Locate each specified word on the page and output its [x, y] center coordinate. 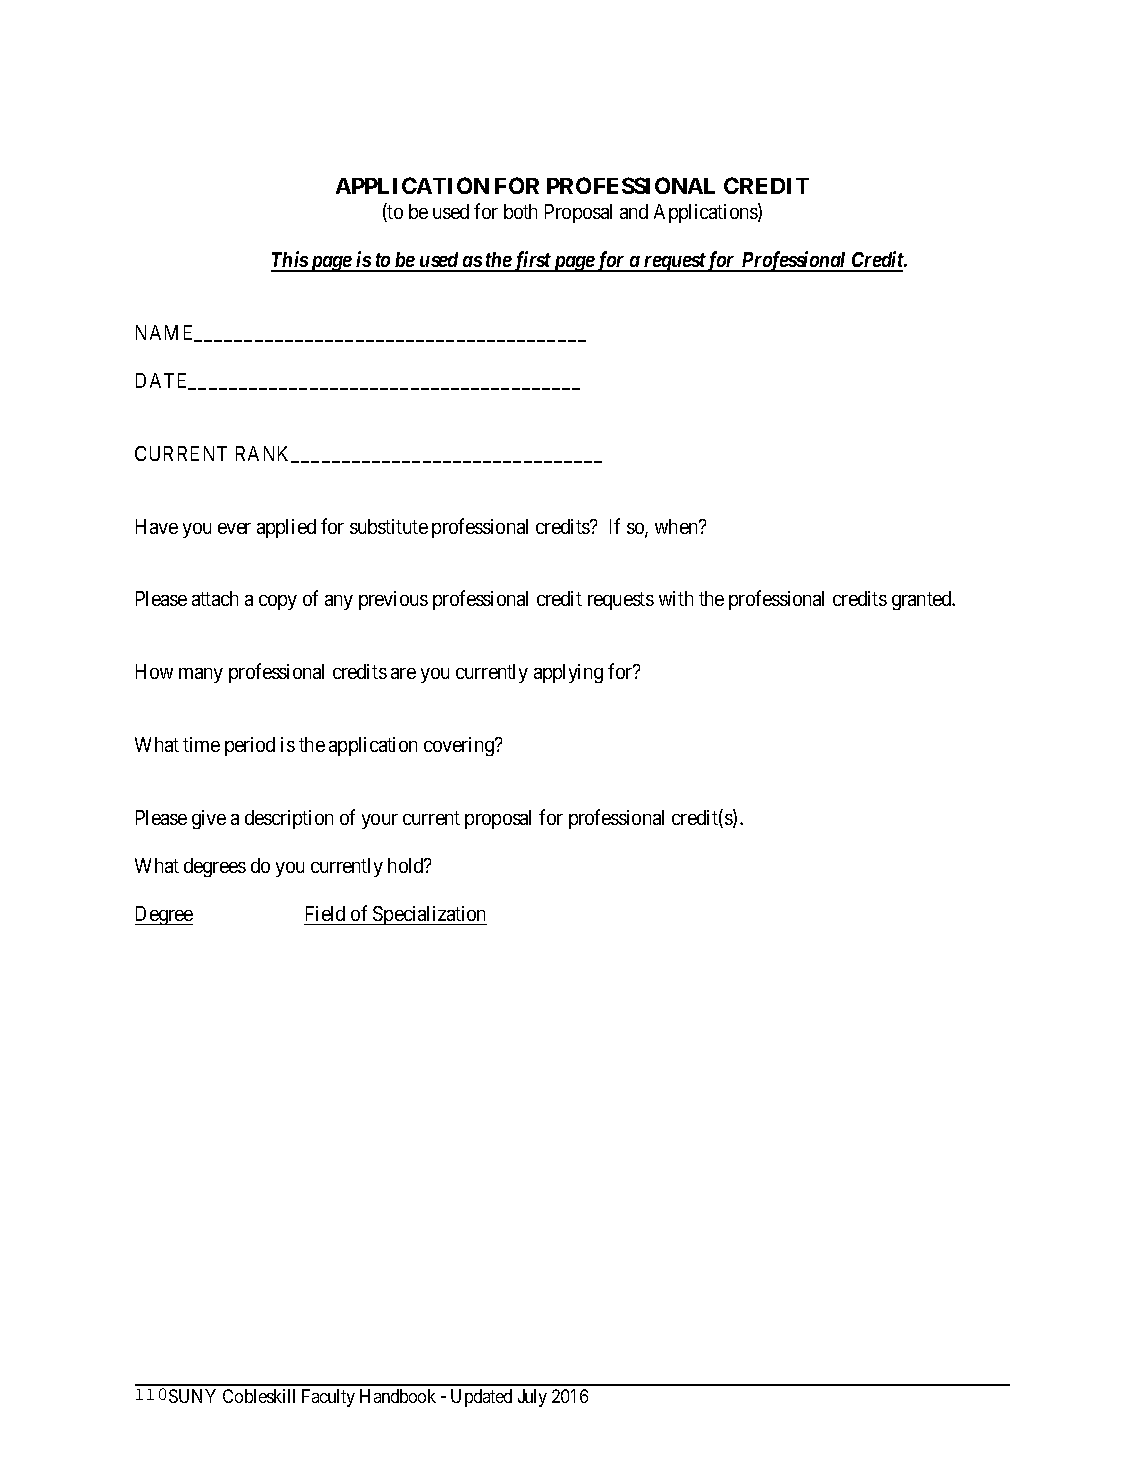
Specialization [429, 915]
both [520, 211]
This [290, 261]
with [676, 598]
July [532, 1398]
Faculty [328, 1398]
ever [234, 528]
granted [923, 600]
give [209, 819]
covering [460, 746]
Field [326, 915]
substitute [389, 526]
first [532, 261]
